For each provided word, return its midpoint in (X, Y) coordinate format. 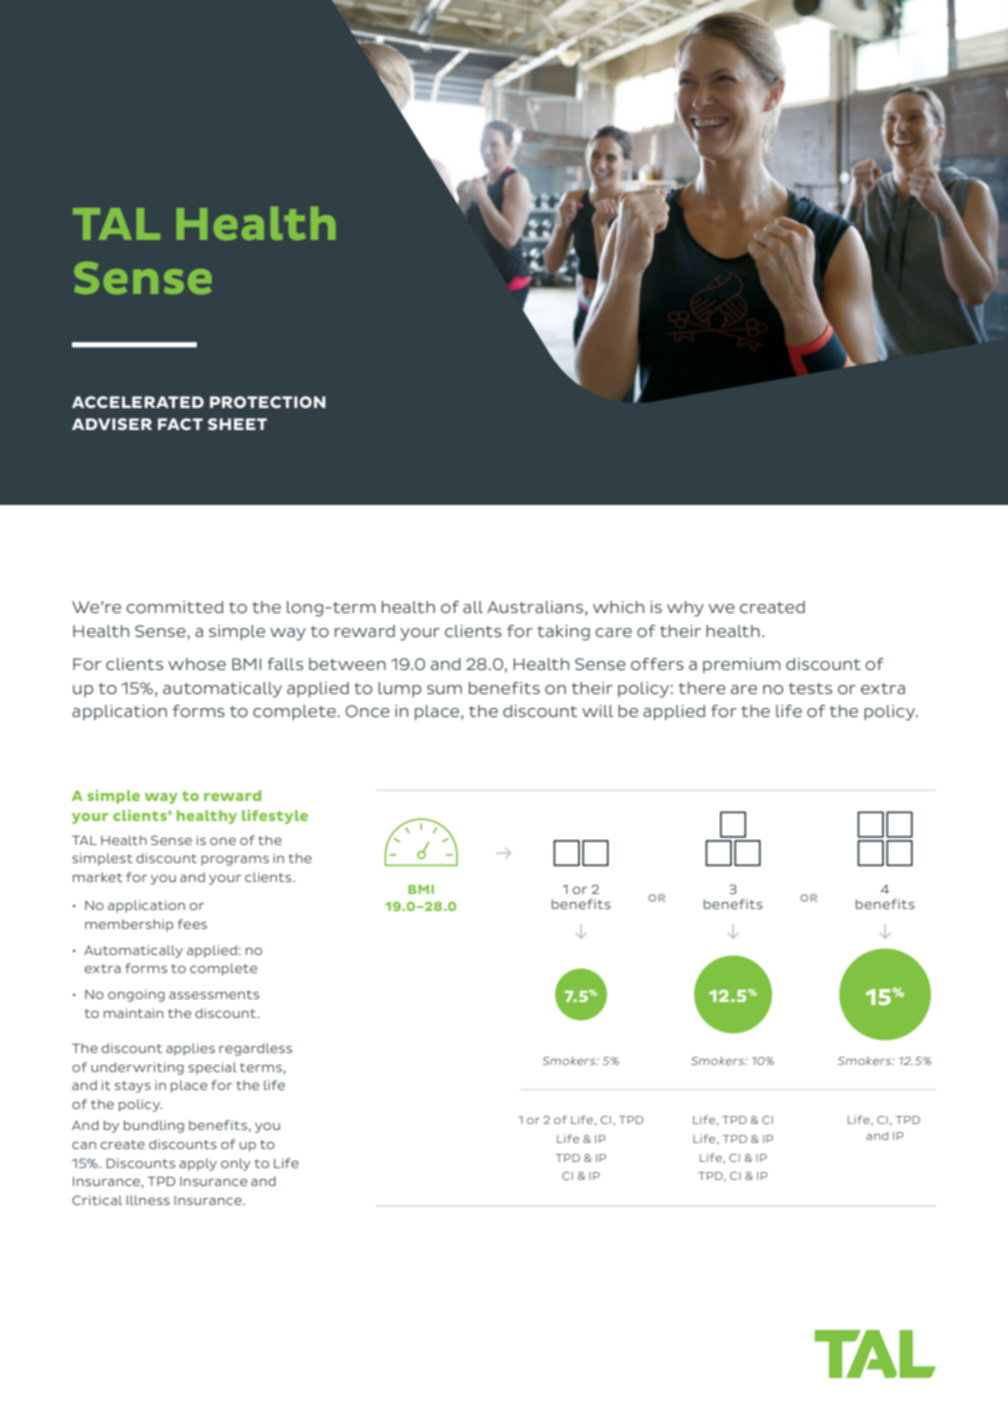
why (685, 609)
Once (367, 711)
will (597, 711)
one (223, 841)
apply (198, 1164)
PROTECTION (268, 402)
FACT (180, 424)
